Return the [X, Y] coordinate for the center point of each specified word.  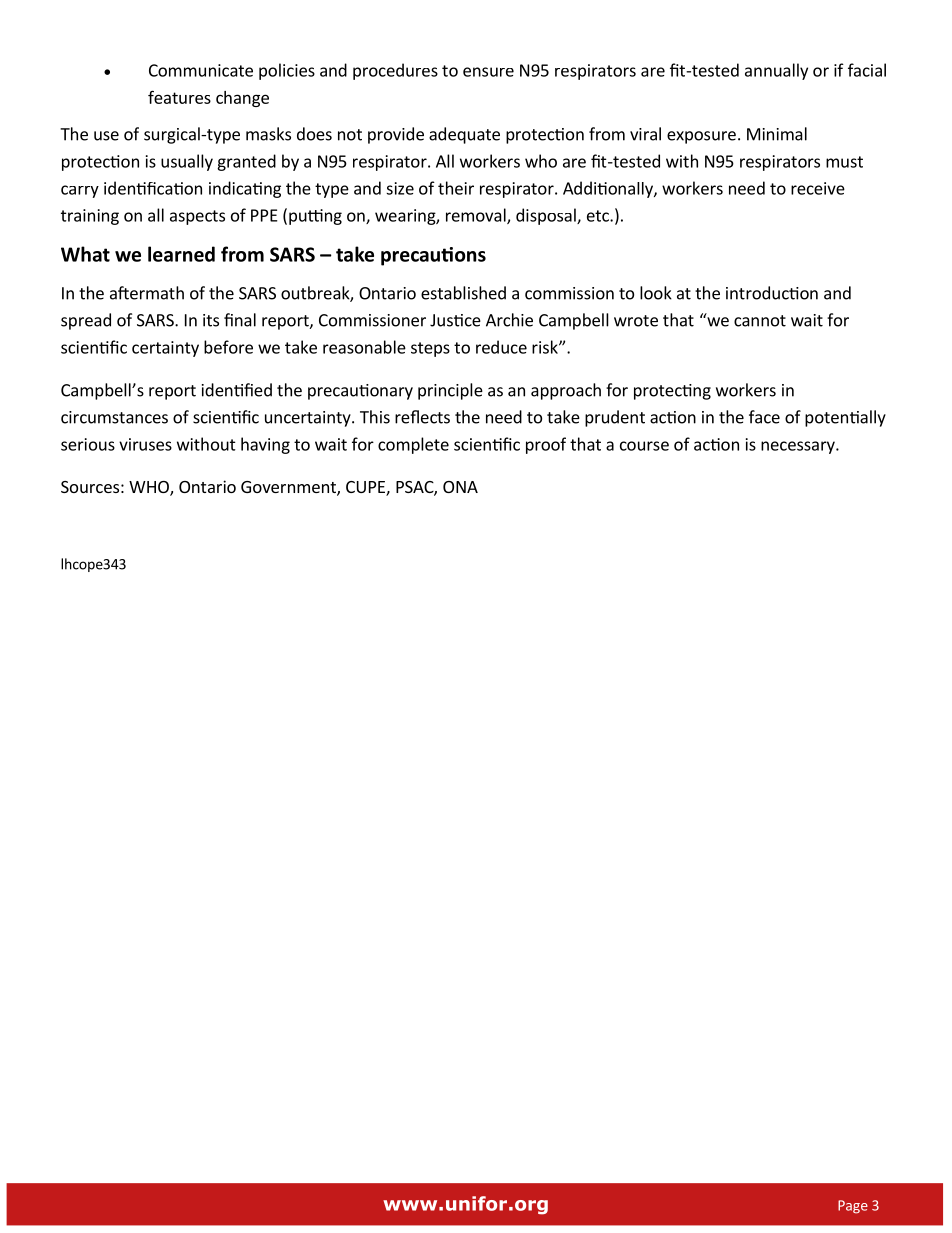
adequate [464, 135]
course [644, 446]
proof [546, 445]
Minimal [777, 134]
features [179, 97]
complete [413, 445]
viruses [145, 444]
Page [853, 1207]
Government [289, 488]
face [764, 417]
